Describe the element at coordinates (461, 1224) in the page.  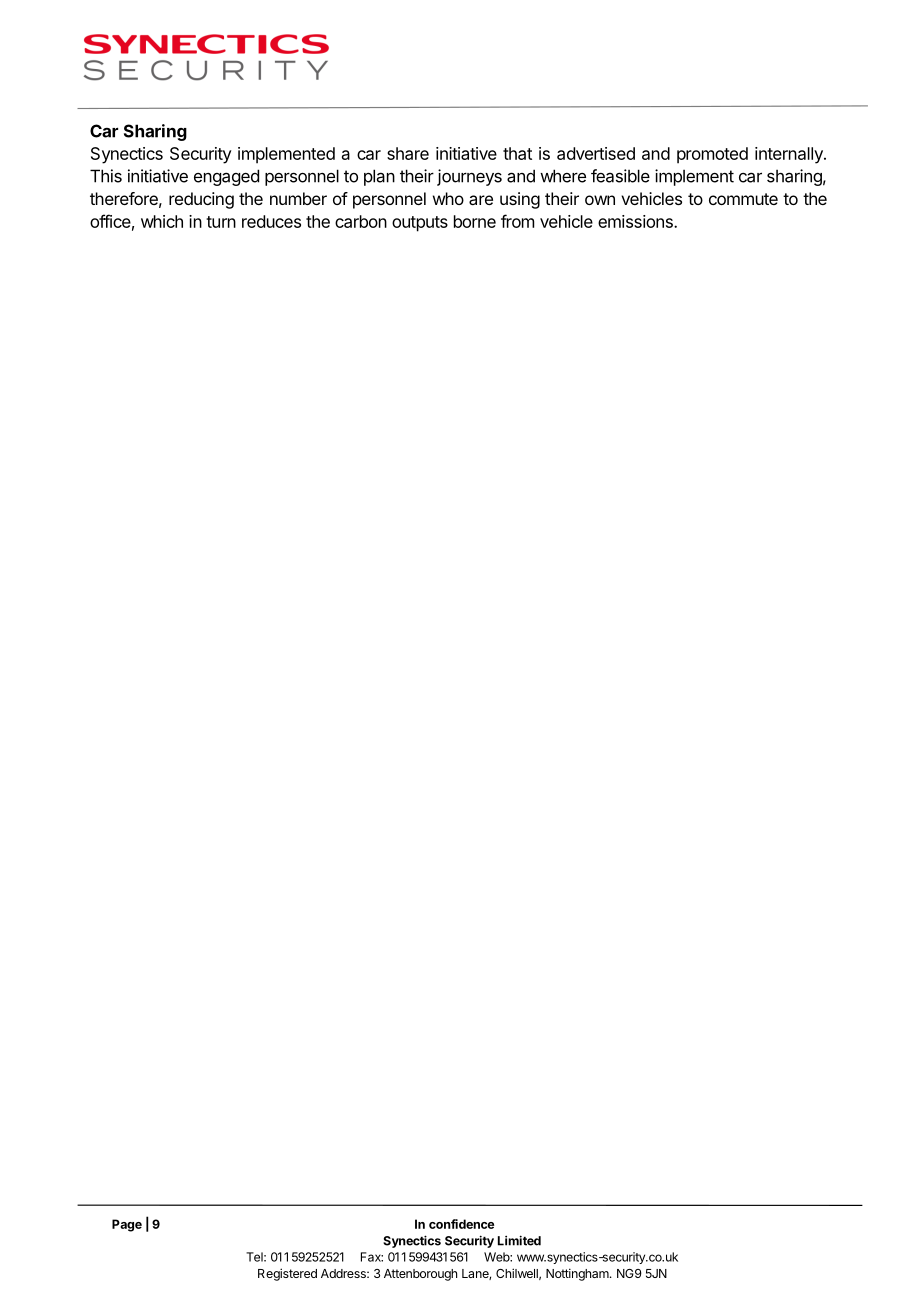
I see `confidence` at that location.
